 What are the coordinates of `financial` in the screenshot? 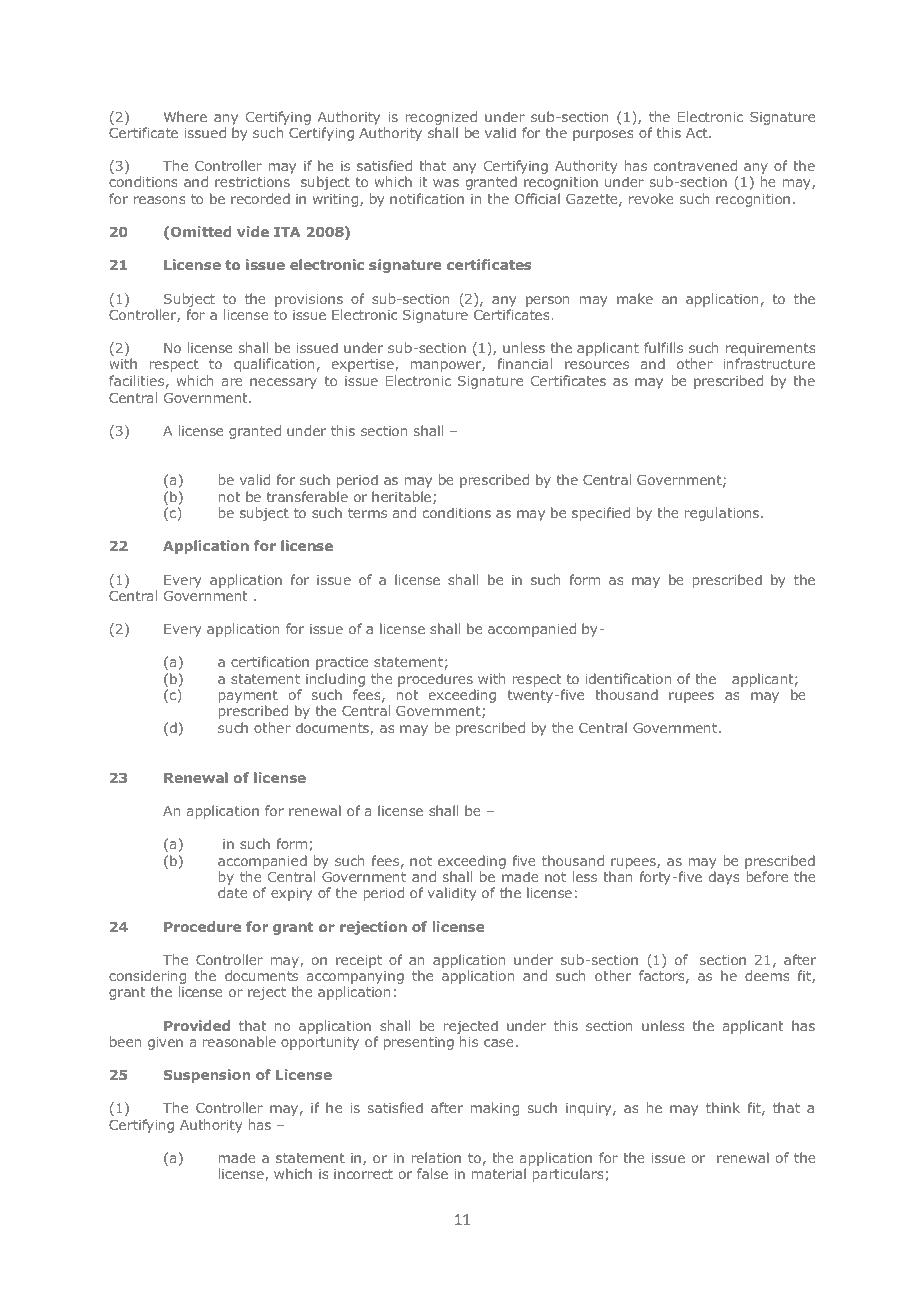 It's located at (524, 363).
